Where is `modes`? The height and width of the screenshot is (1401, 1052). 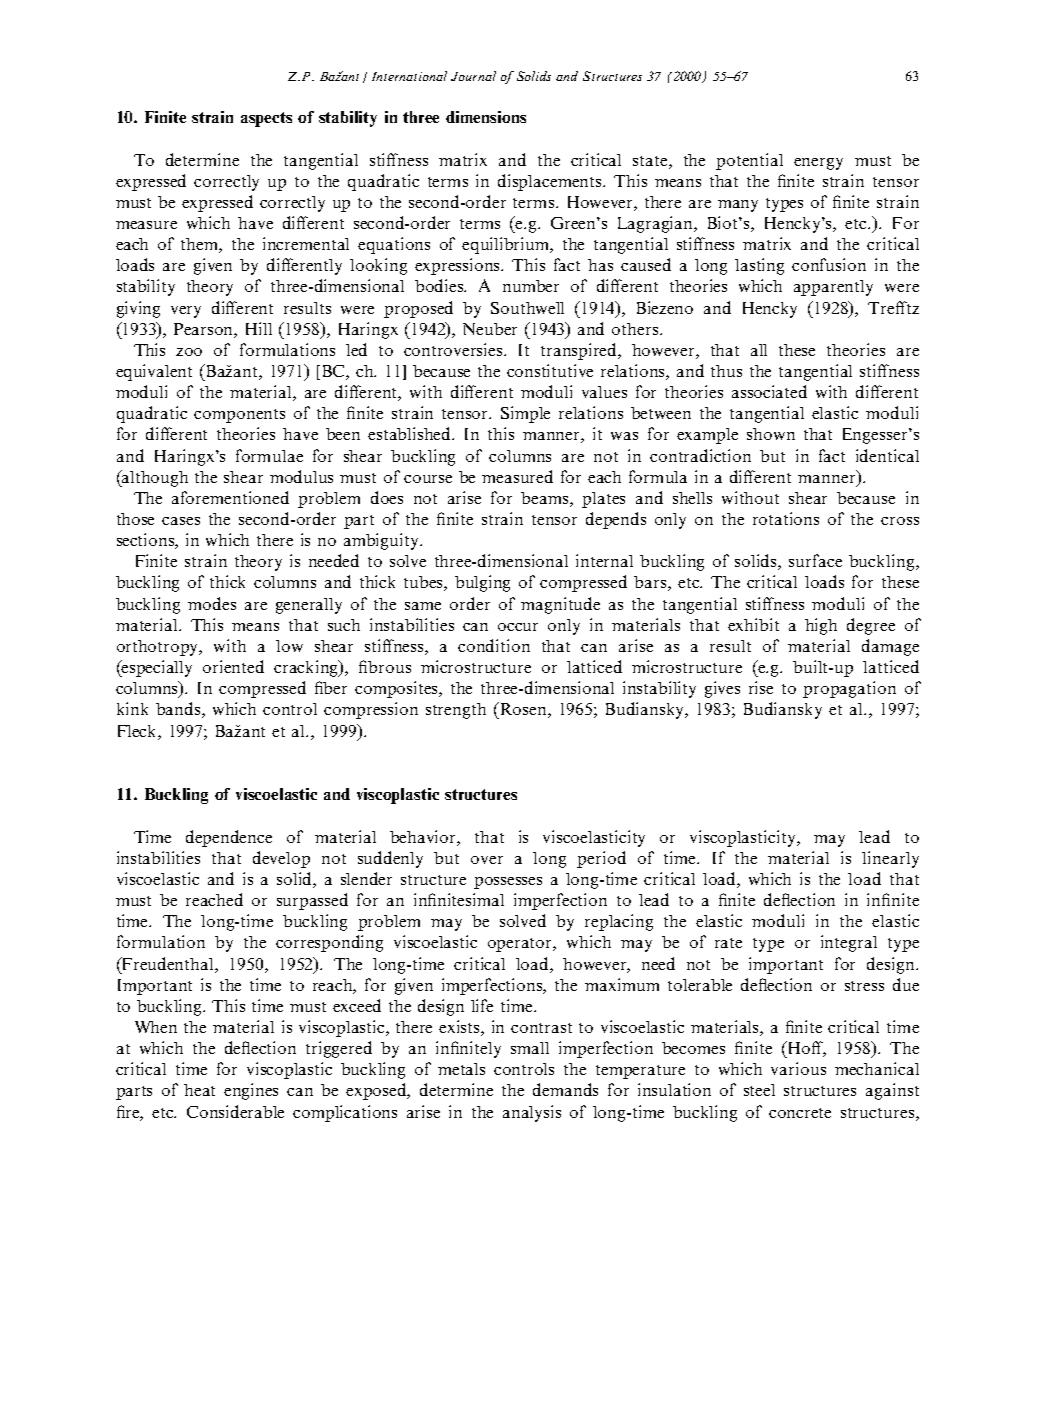
modes is located at coordinates (212, 603).
